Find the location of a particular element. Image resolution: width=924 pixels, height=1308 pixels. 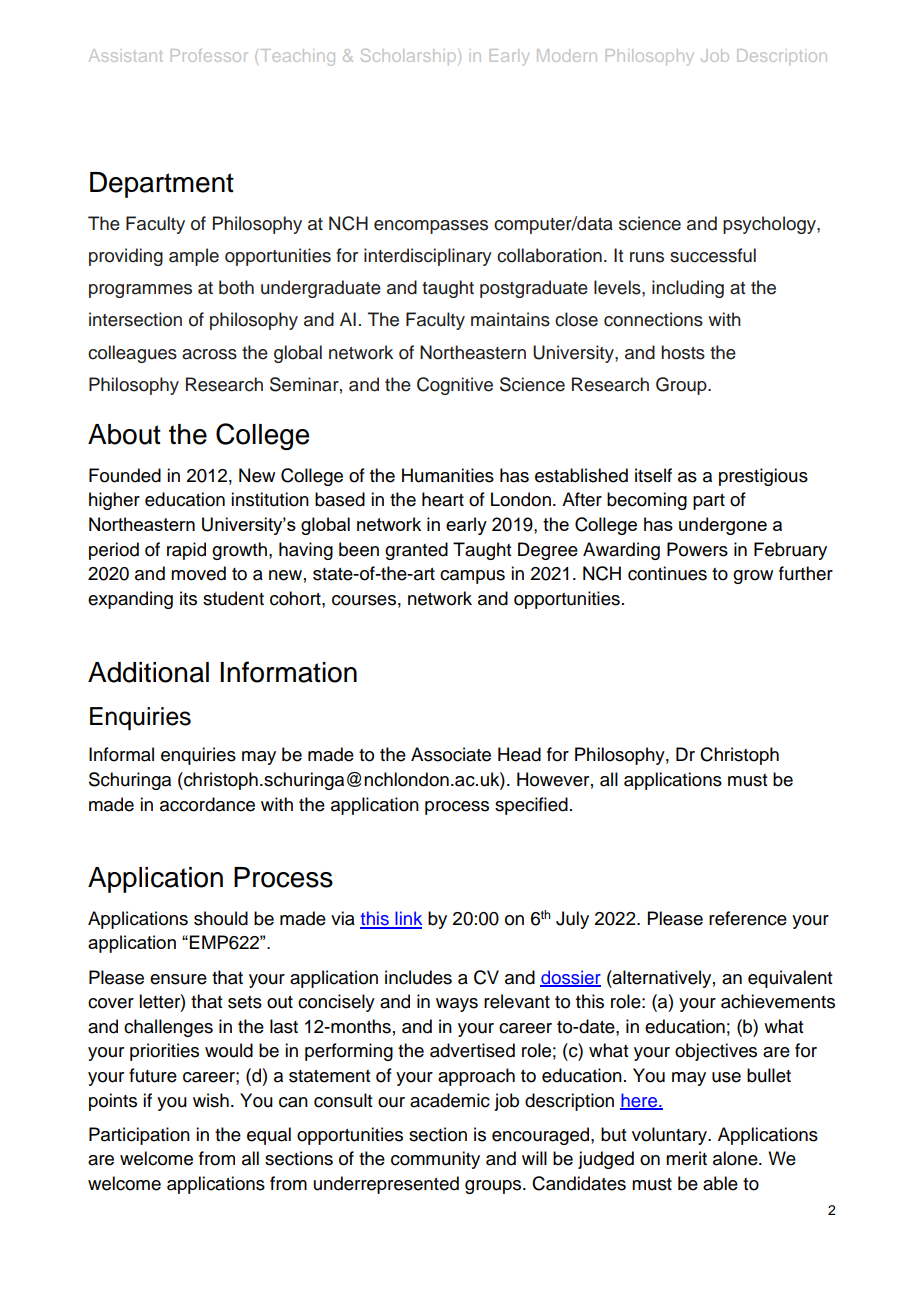

Modern is located at coordinates (567, 55).
